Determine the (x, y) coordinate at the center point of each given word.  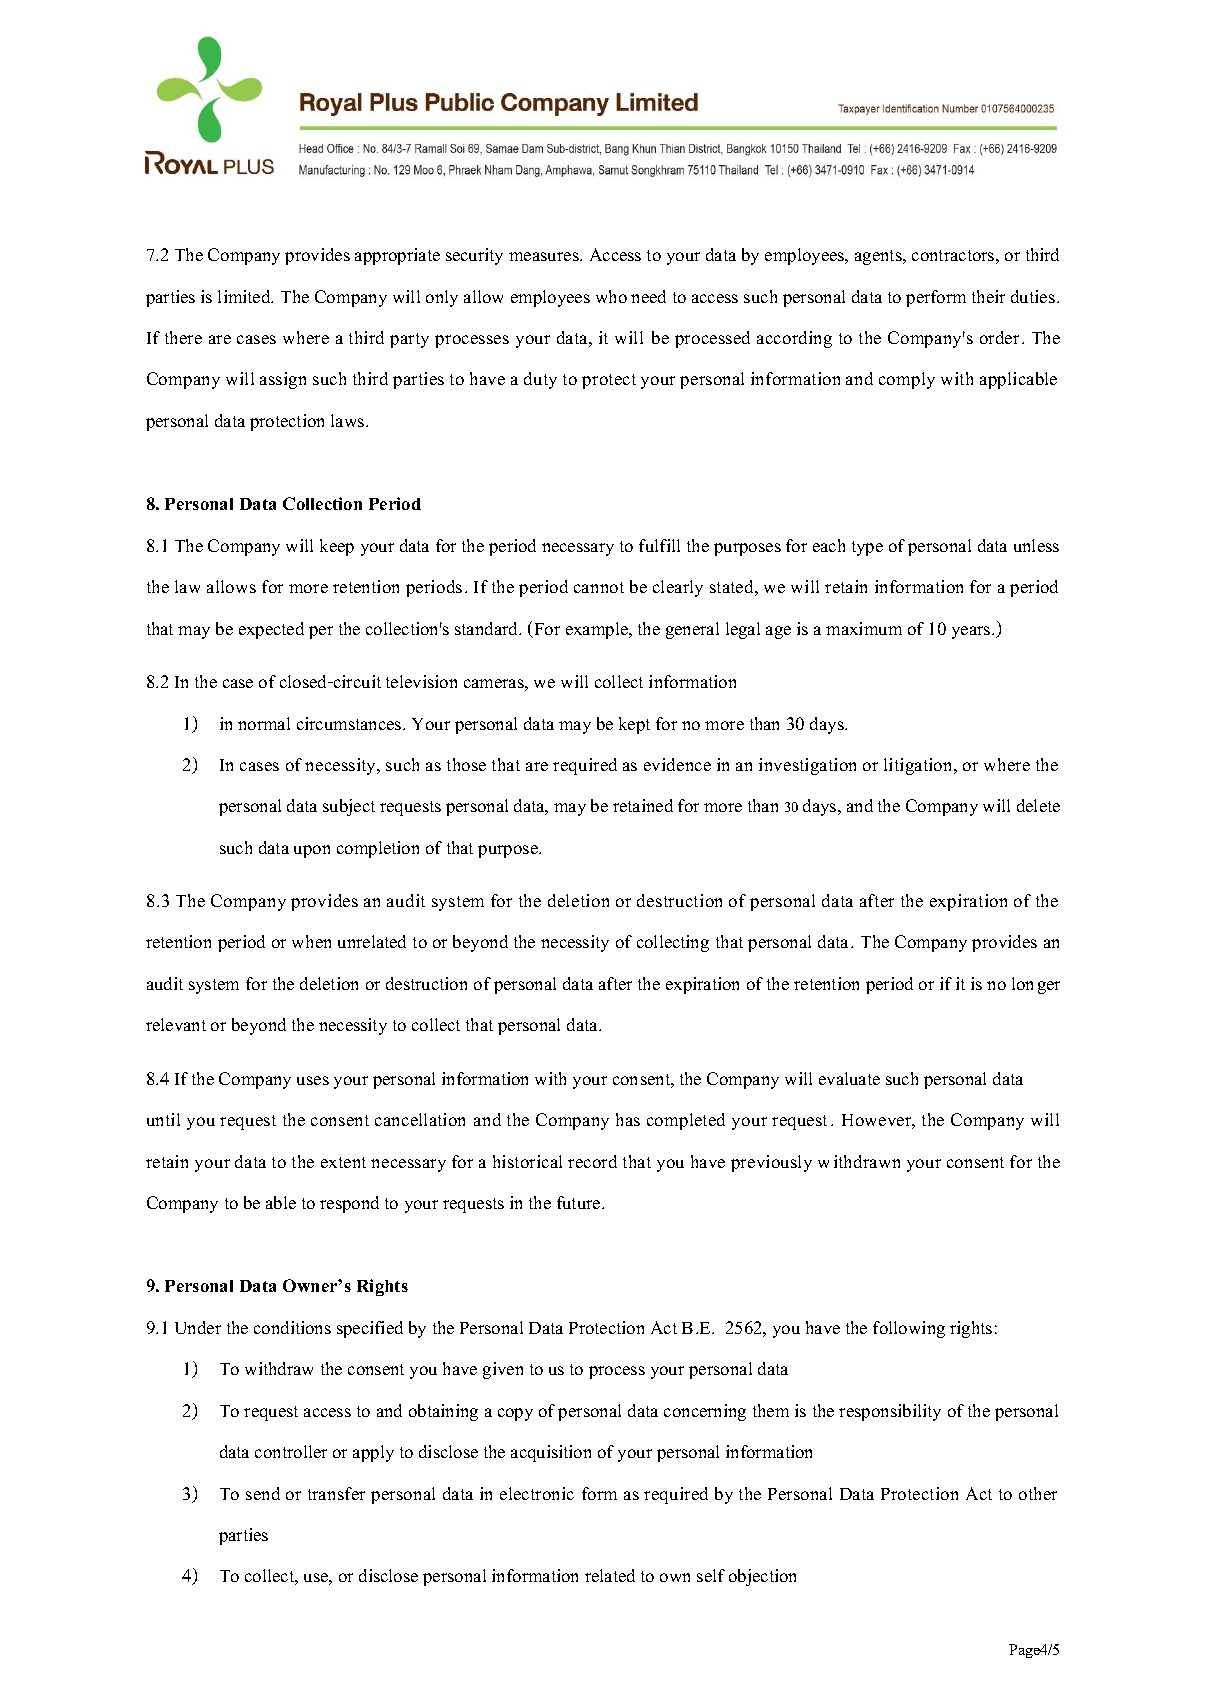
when (311, 941)
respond (349, 1204)
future (580, 1202)
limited (245, 296)
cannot (599, 587)
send (263, 1493)
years (972, 632)
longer (1036, 985)
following (909, 1329)
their (988, 296)
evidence (677, 764)
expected (271, 630)
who (611, 296)
